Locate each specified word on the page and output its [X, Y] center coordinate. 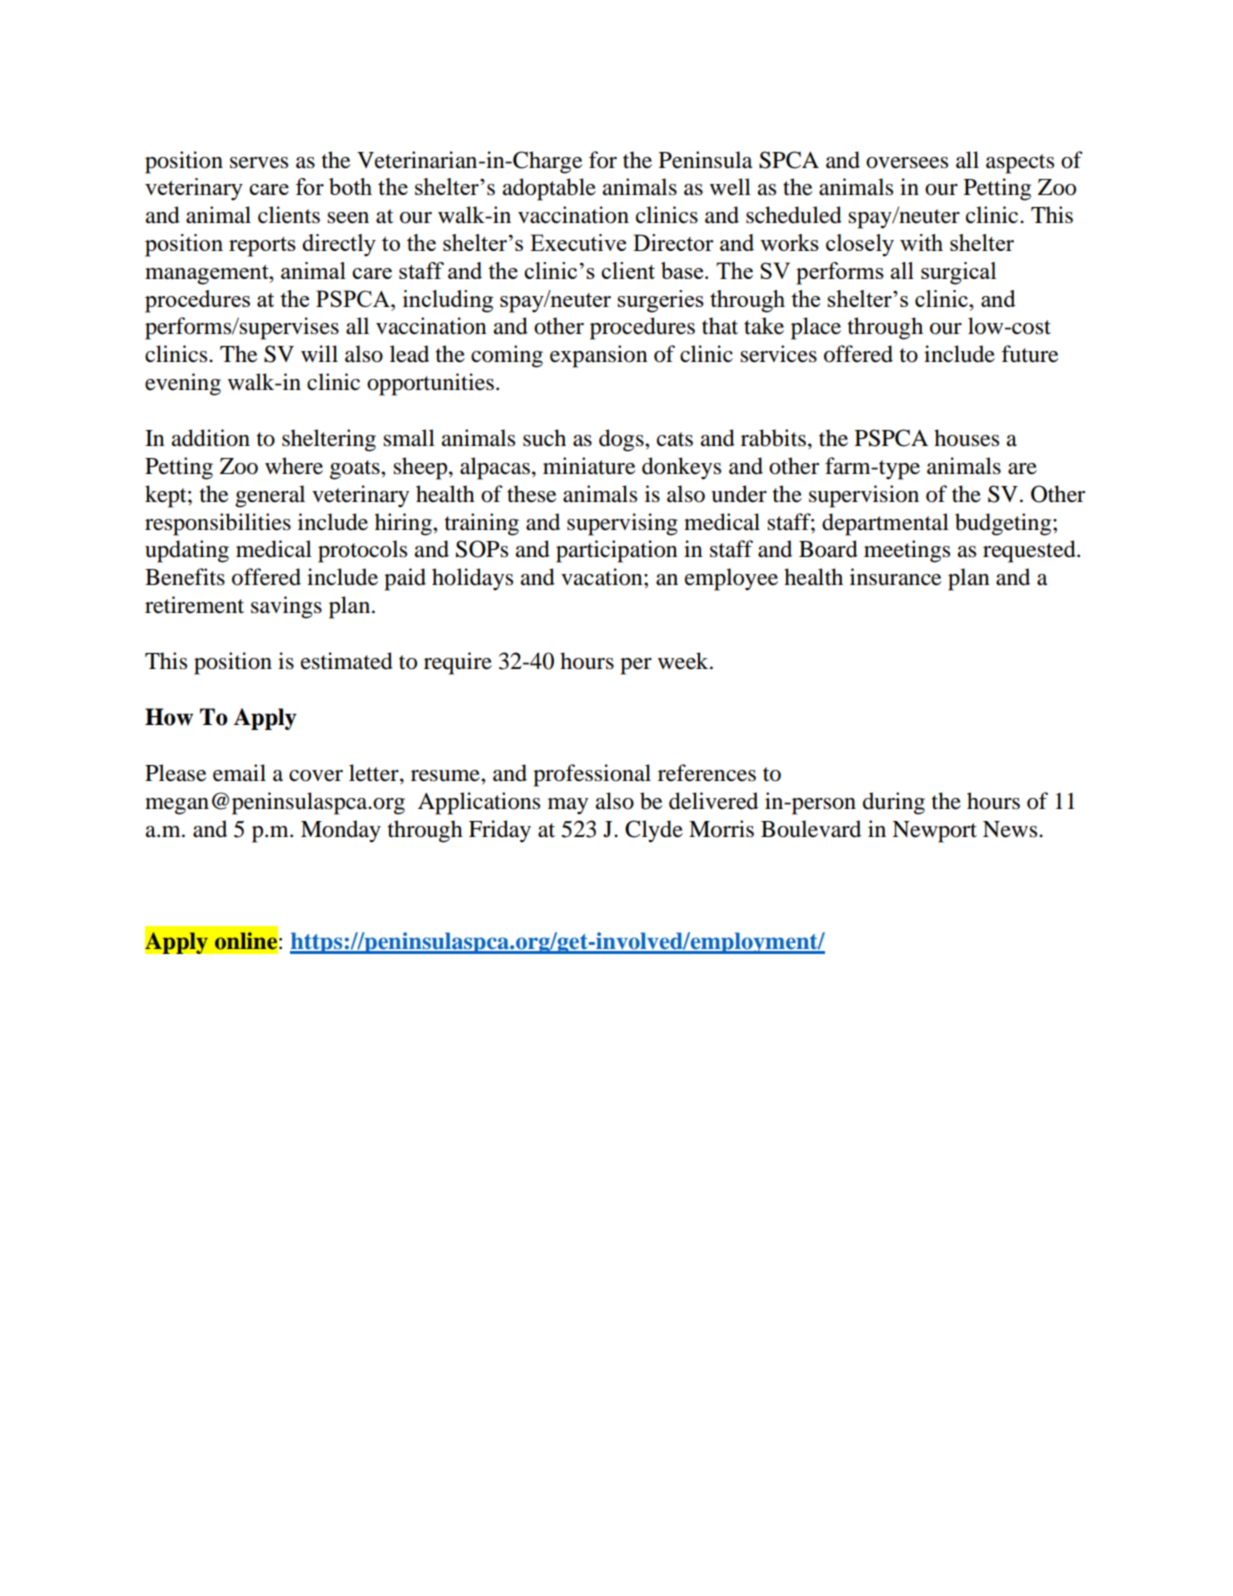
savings [286, 607]
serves [259, 163]
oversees [907, 163]
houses [966, 438]
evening [183, 384]
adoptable [549, 189]
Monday [341, 831]
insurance [895, 577]
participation [617, 551]
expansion [599, 356]
